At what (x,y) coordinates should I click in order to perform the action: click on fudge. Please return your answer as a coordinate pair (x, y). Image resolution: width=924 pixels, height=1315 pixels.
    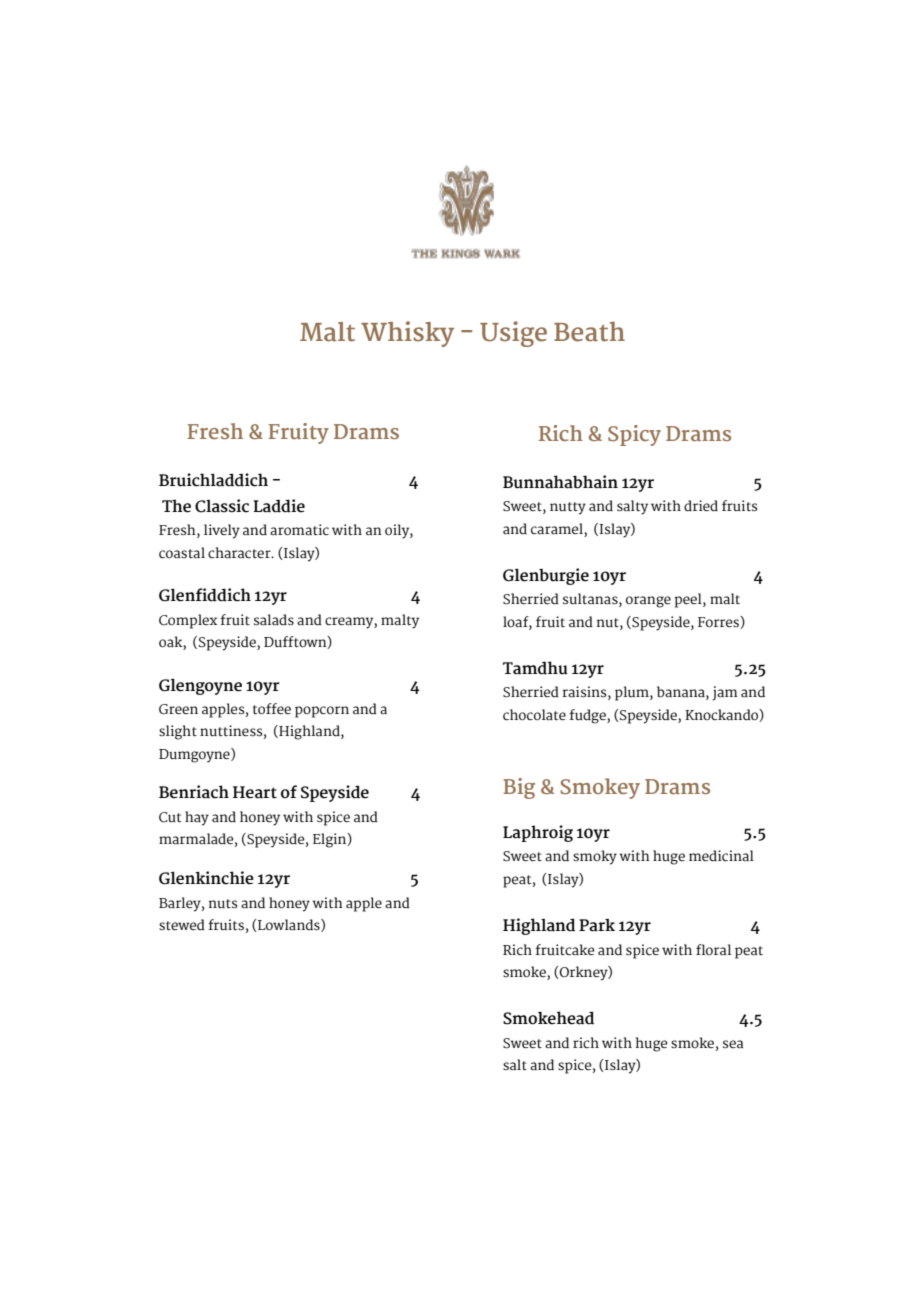
    Looking at the image, I should click on (588, 716).
